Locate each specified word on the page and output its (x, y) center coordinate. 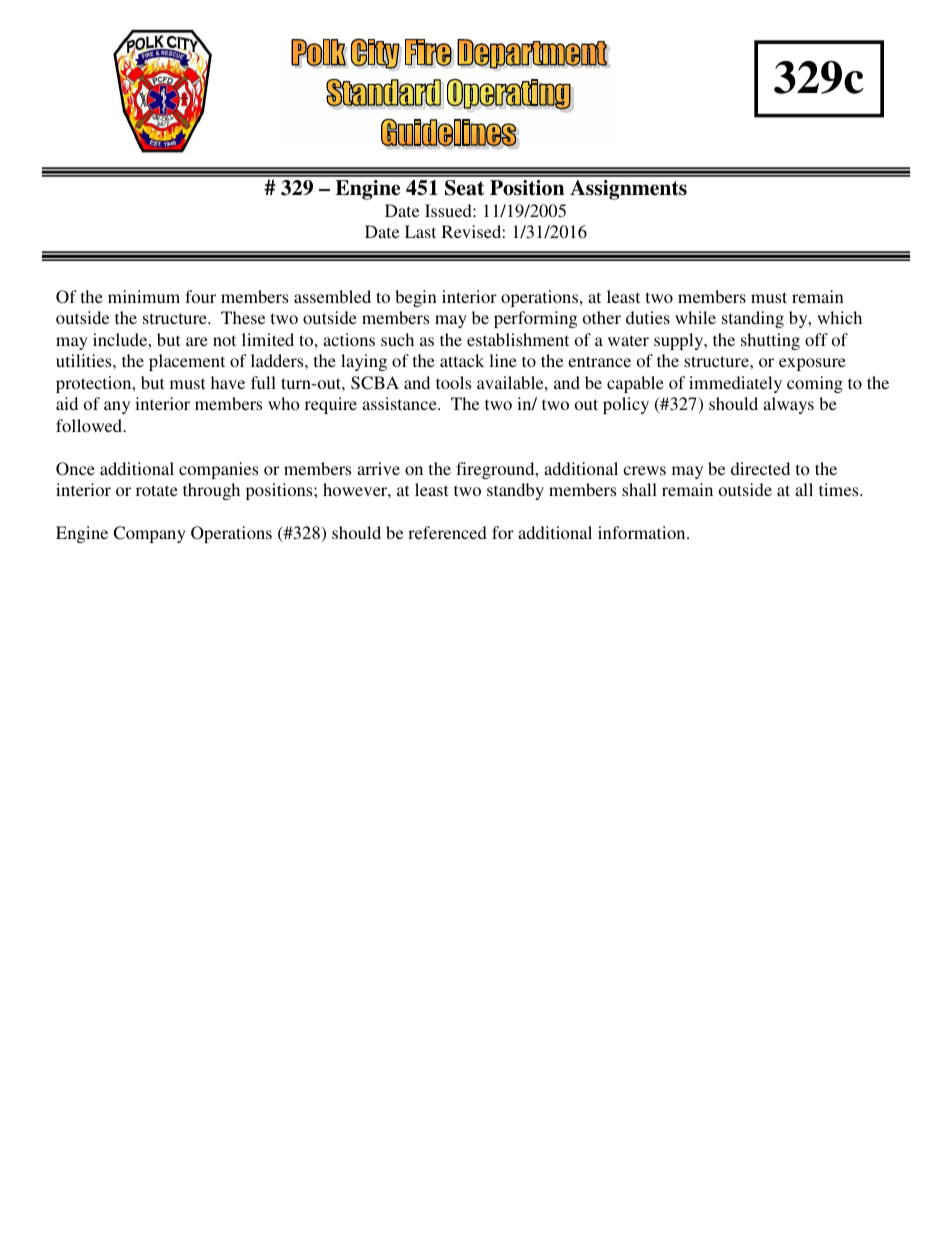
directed (760, 468)
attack (462, 360)
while (695, 317)
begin (416, 298)
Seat (464, 188)
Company (149, 534)
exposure (812, 364)
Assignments (628, 190)
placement (187, 362)
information (643, 532)
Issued (449, 210)
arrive (378, 468)
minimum (144, 296)
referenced (447, 532)
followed (90, 425)
